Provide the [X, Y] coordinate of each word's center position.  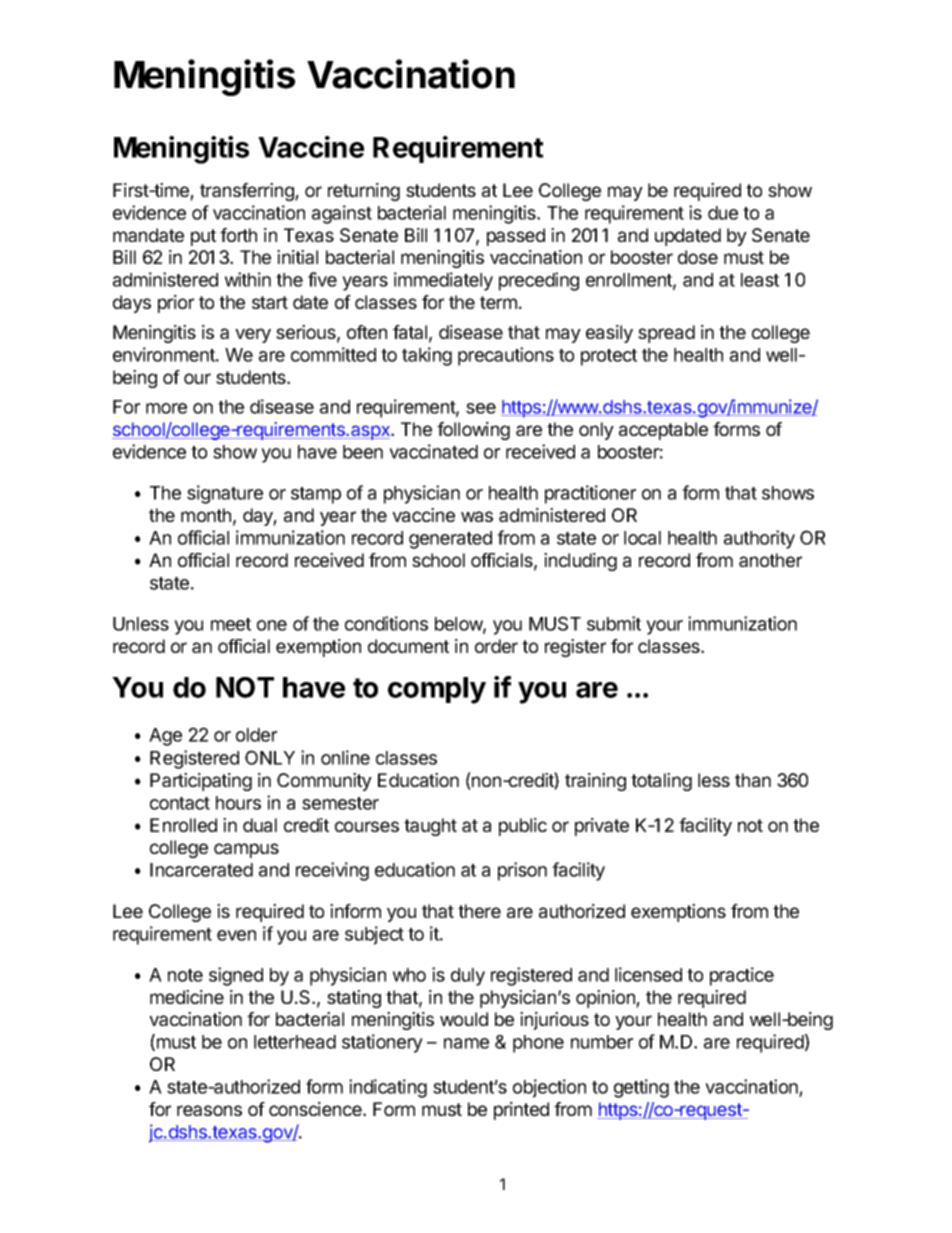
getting [641, 1088]
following [473, 431]
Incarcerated [201, 870]
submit [614, 623]
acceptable [663, 431]
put [203, 237]
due [723, 213]
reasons [209, 1110]
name [466, 1043]
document [408, 646]
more [166, 408]
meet [231, 624]
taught [430, 827]
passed [516, 237]
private [602, 827]
